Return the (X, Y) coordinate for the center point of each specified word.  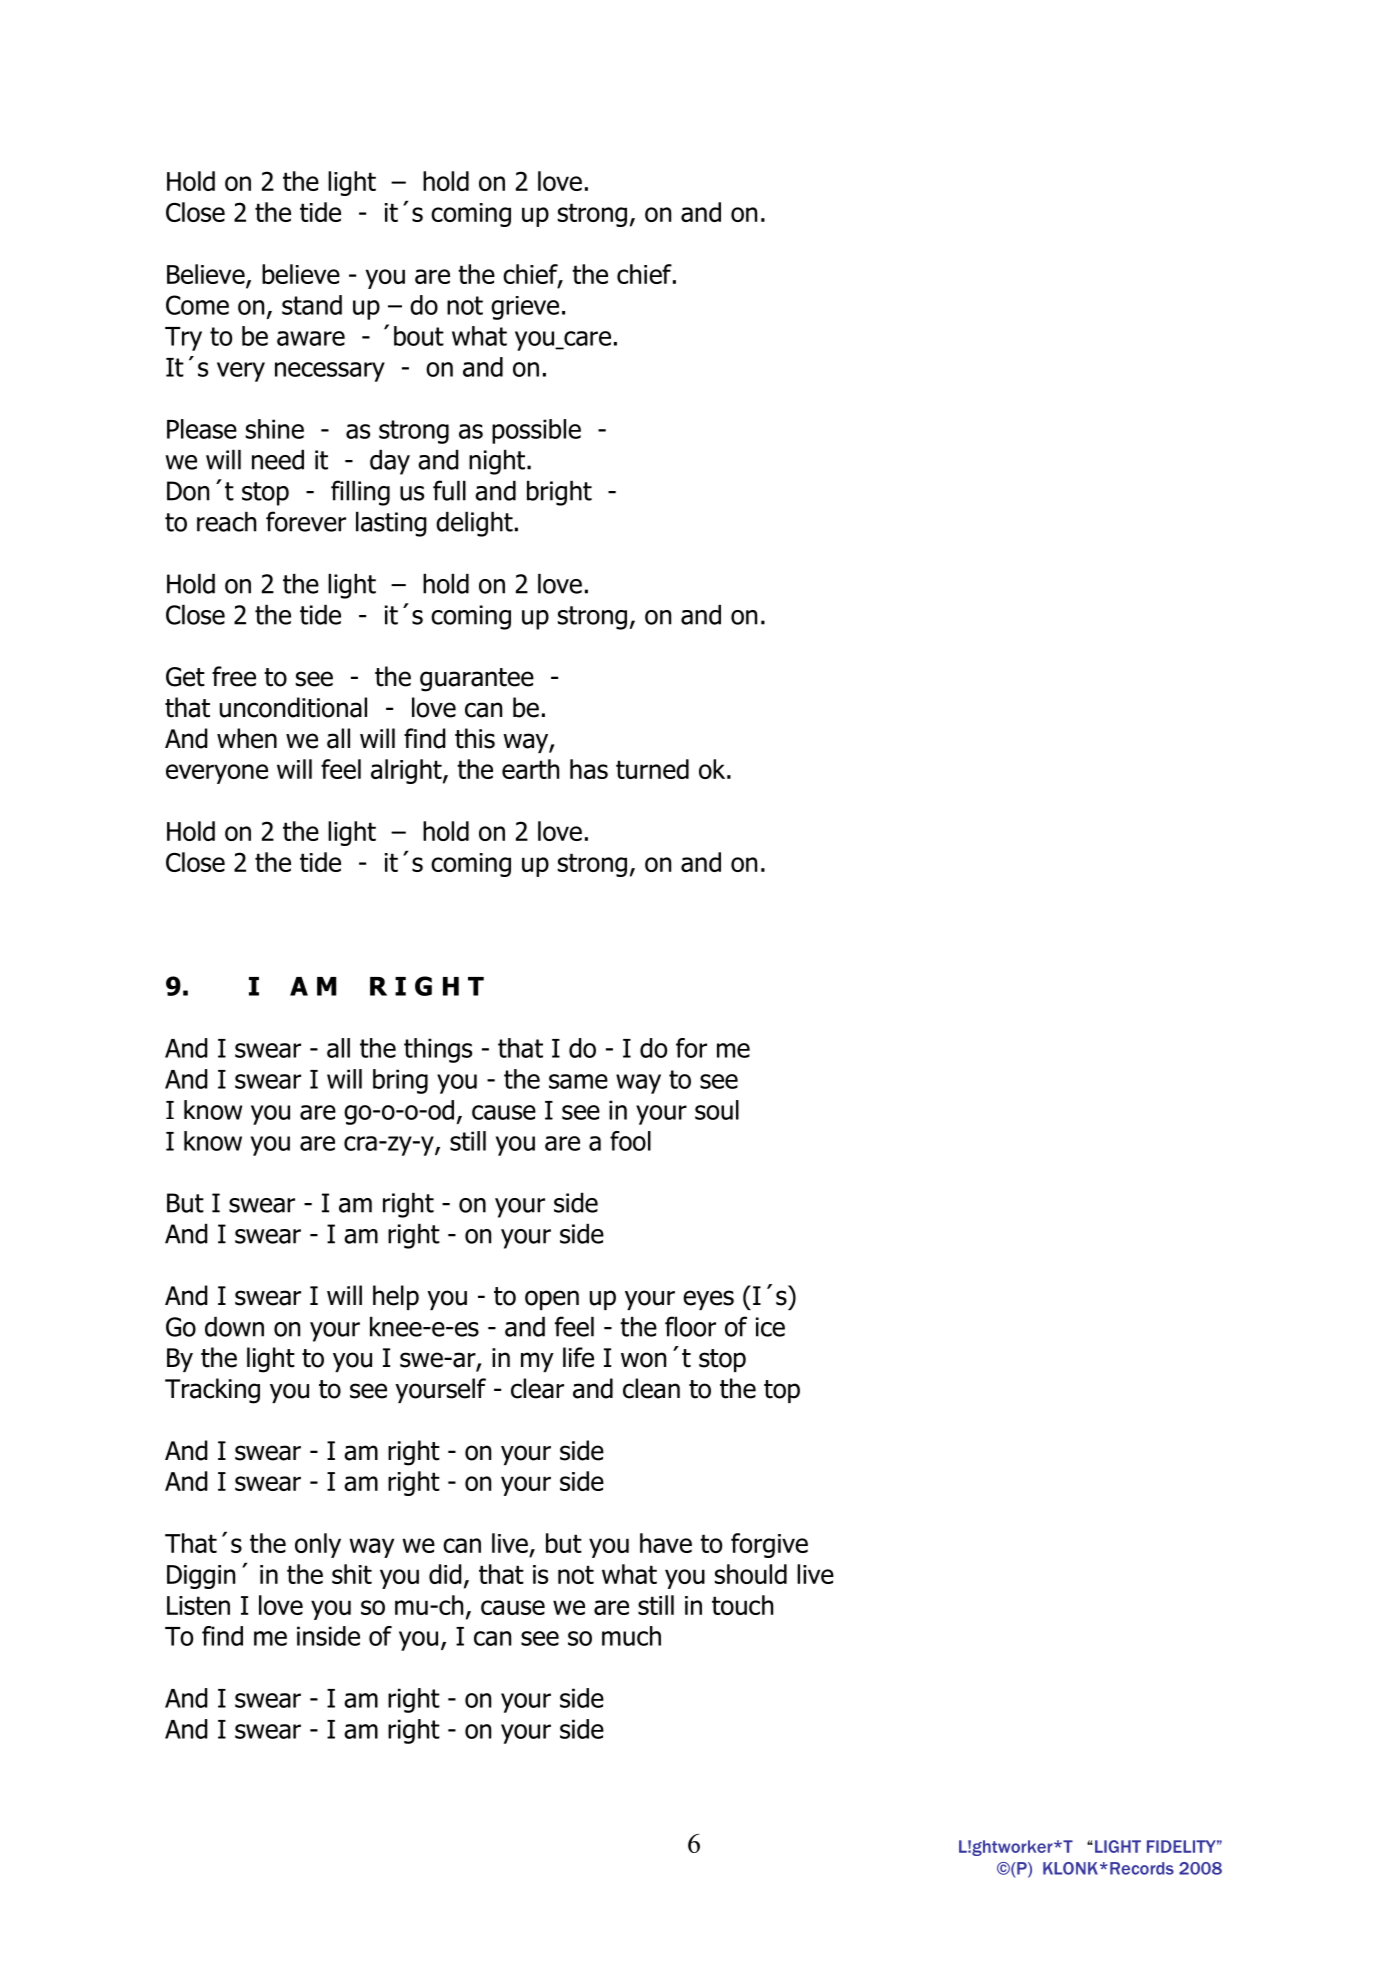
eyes (708, 1300)
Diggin (201, 1577)
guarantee (477, 680)
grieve (525, 308)
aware (311, 338)
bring (400, 1081)
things (438, 1050)
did (445, 1574)
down (234, 1327)
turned (652, 769)
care (586, 339)
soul (717, 1110)
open (552, 1300)
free (234, 676)
